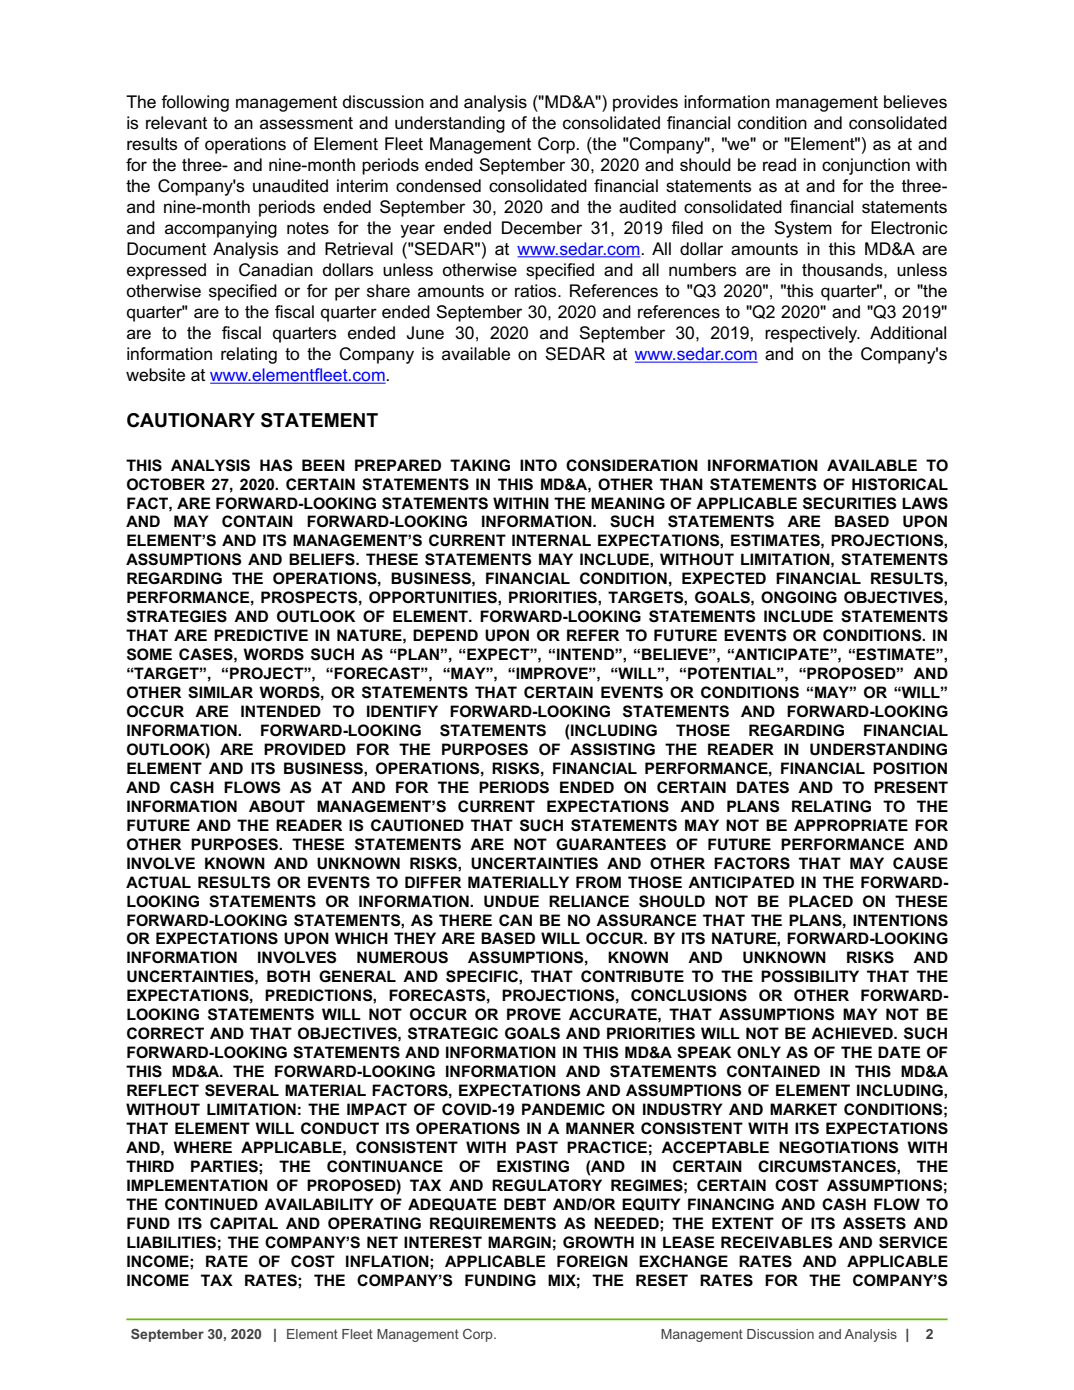  What do you see at coordinates (866, 166) in the image?
I see `conjunction` at bounding box center [866, 166].
